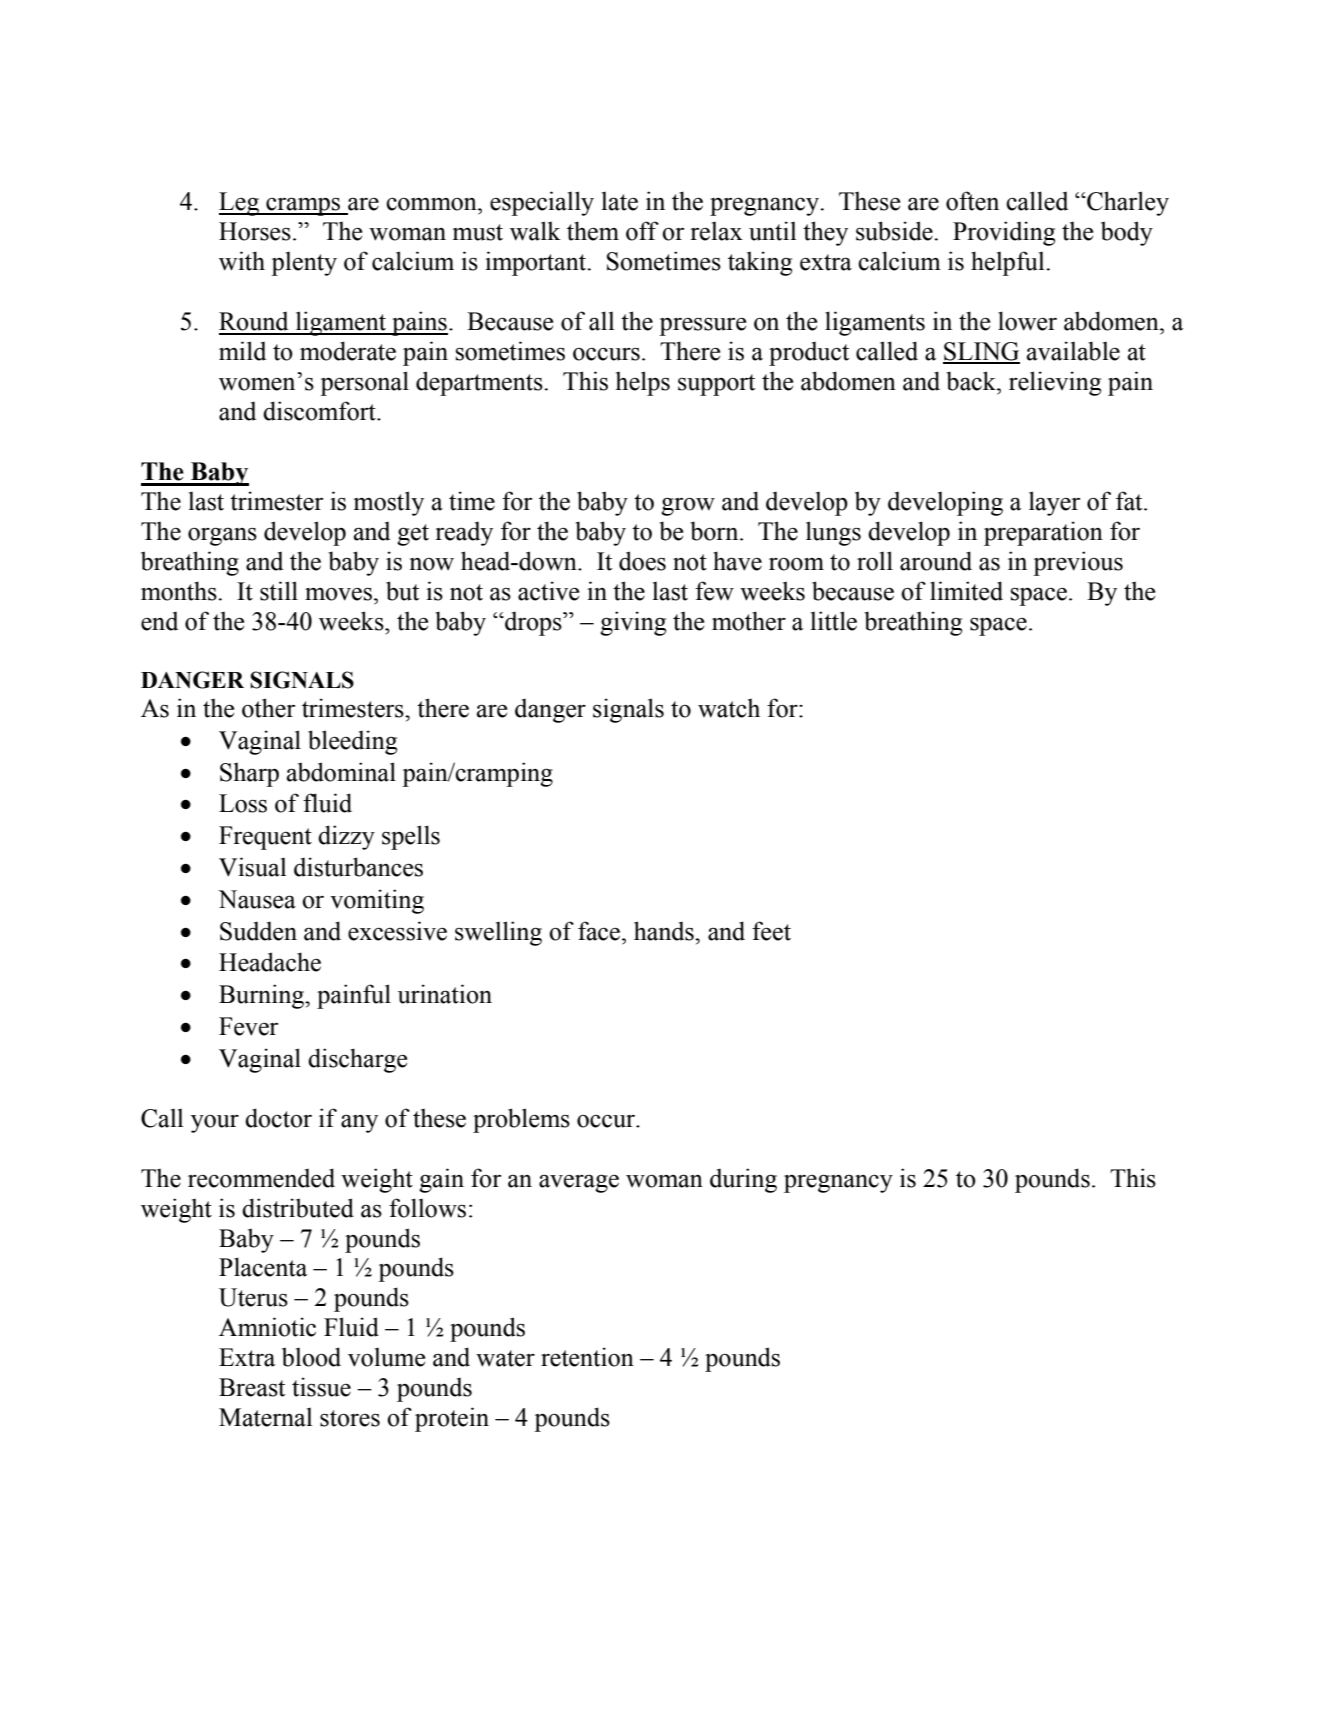  Describe the element at coordinates (665, 931) in the document. I see `hands` at that location.
